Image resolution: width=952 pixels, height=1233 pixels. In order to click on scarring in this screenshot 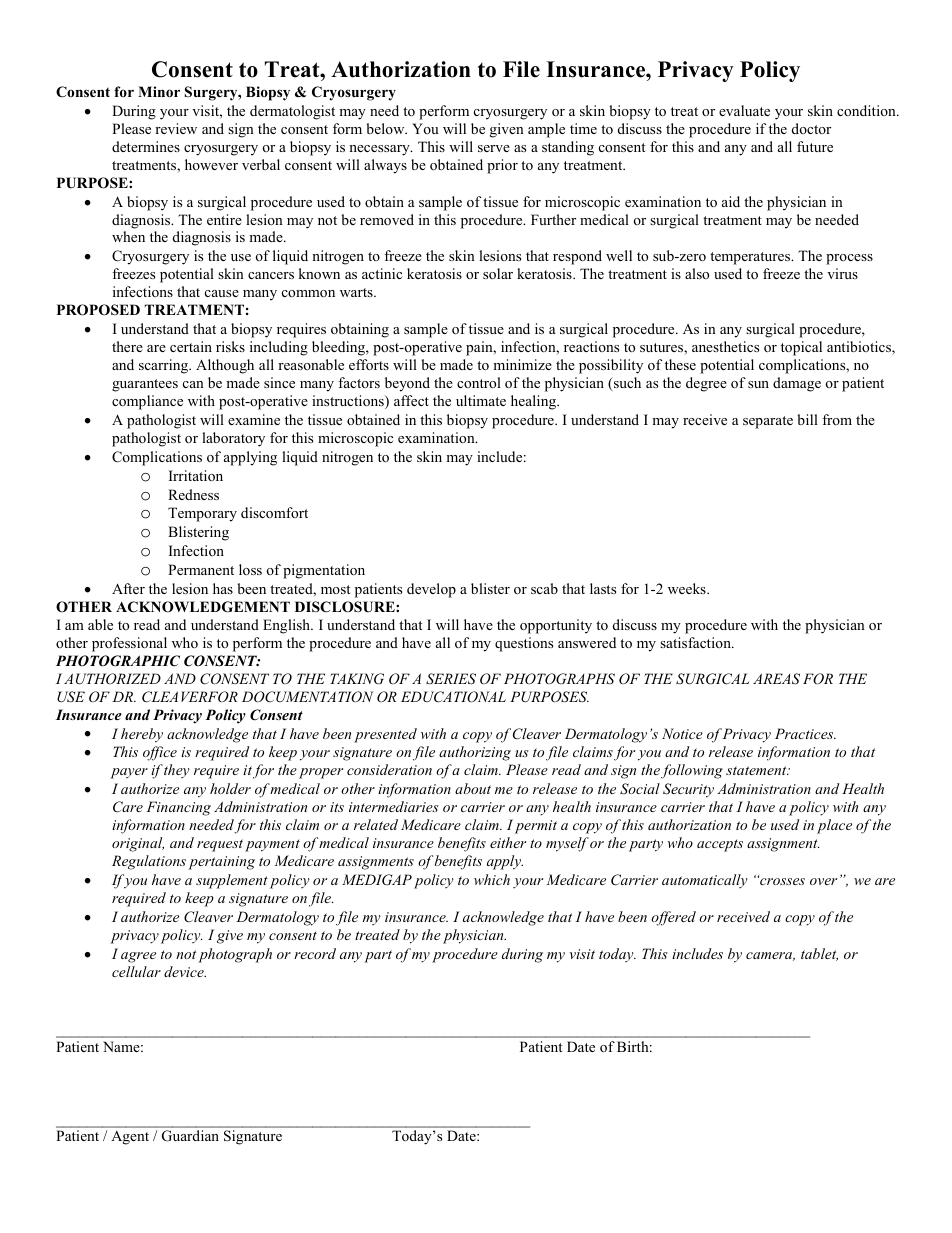, I will do `click(164, 366)`.
